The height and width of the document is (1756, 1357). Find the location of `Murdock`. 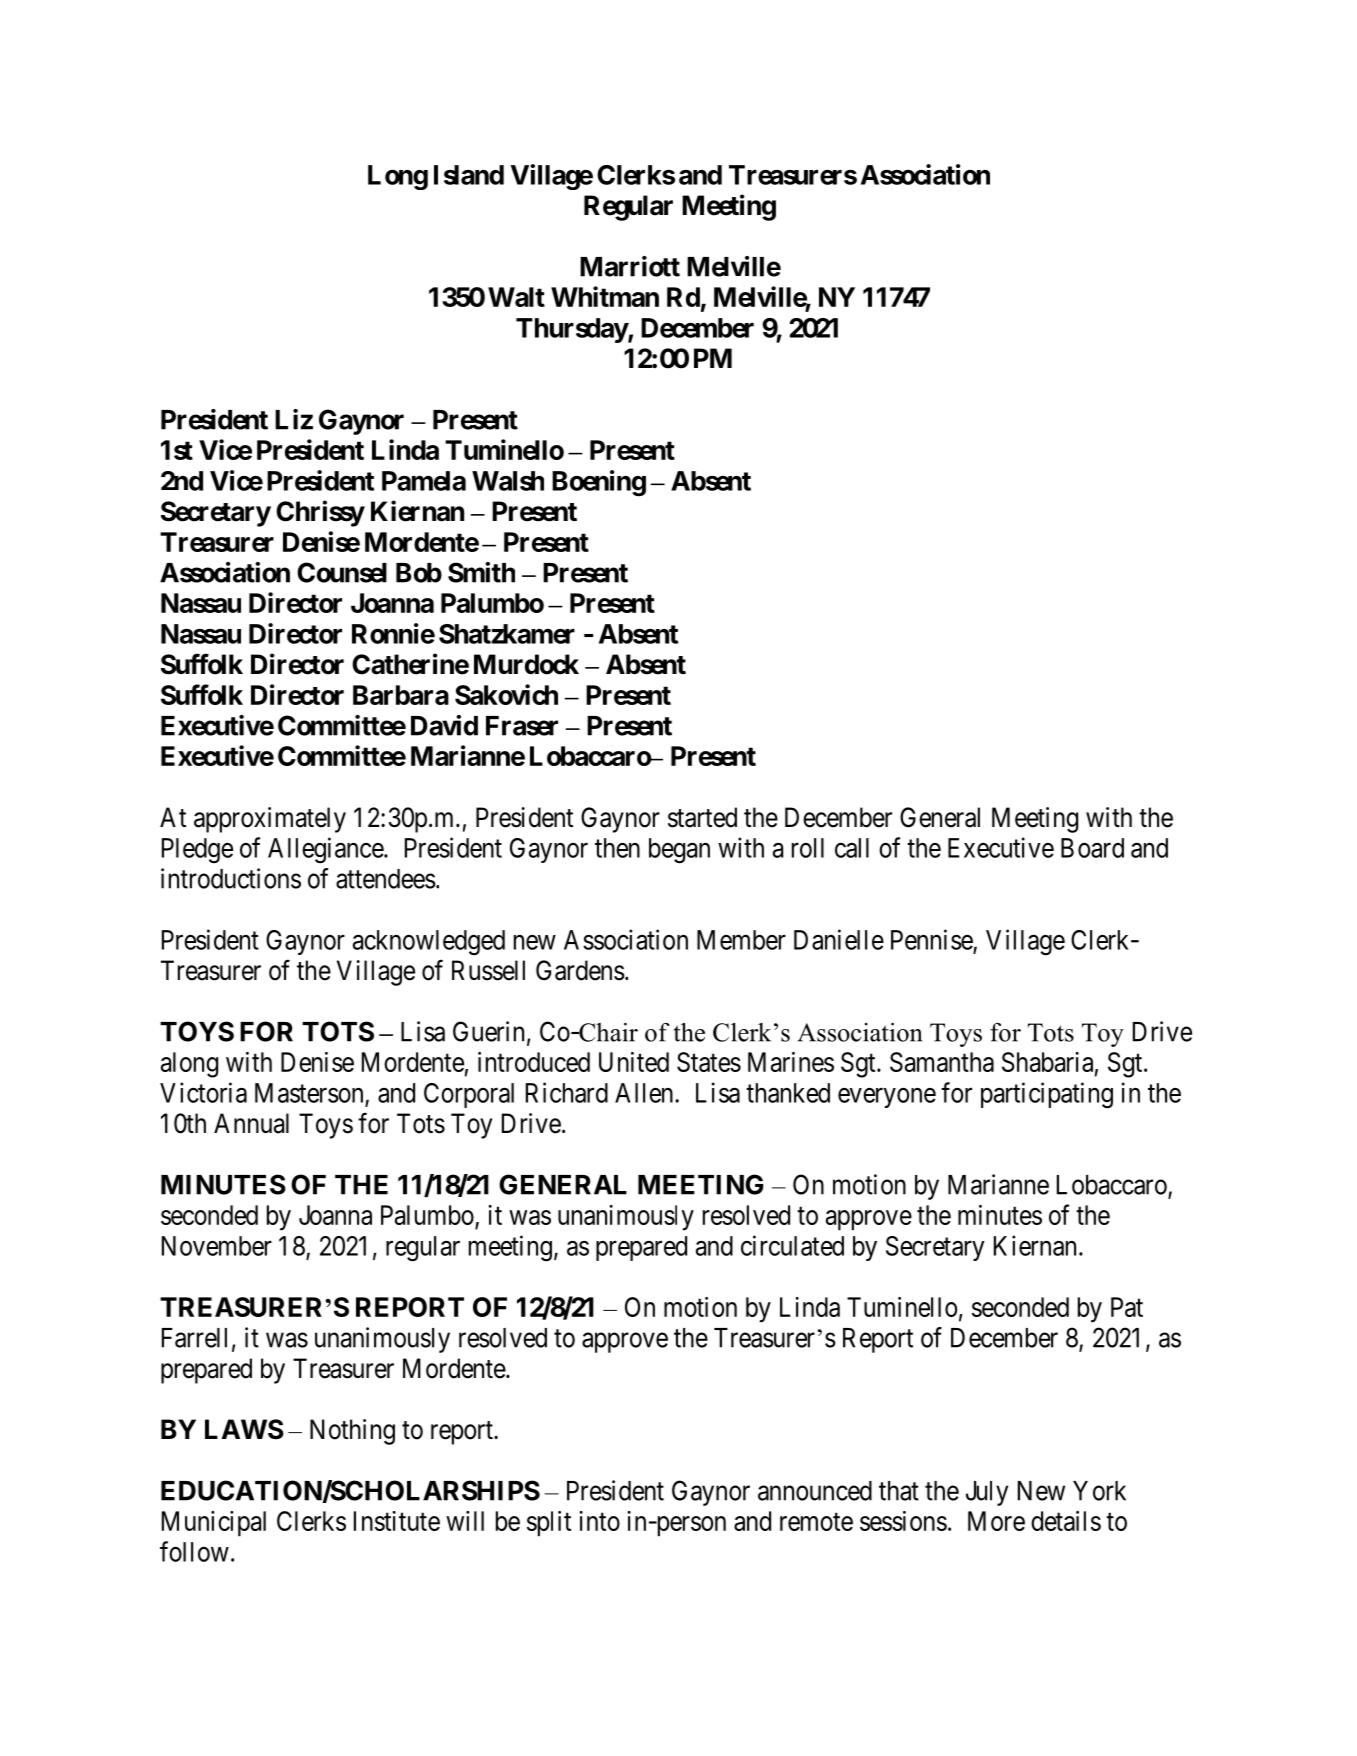

Murdock is located at coordinates (526, 664).
